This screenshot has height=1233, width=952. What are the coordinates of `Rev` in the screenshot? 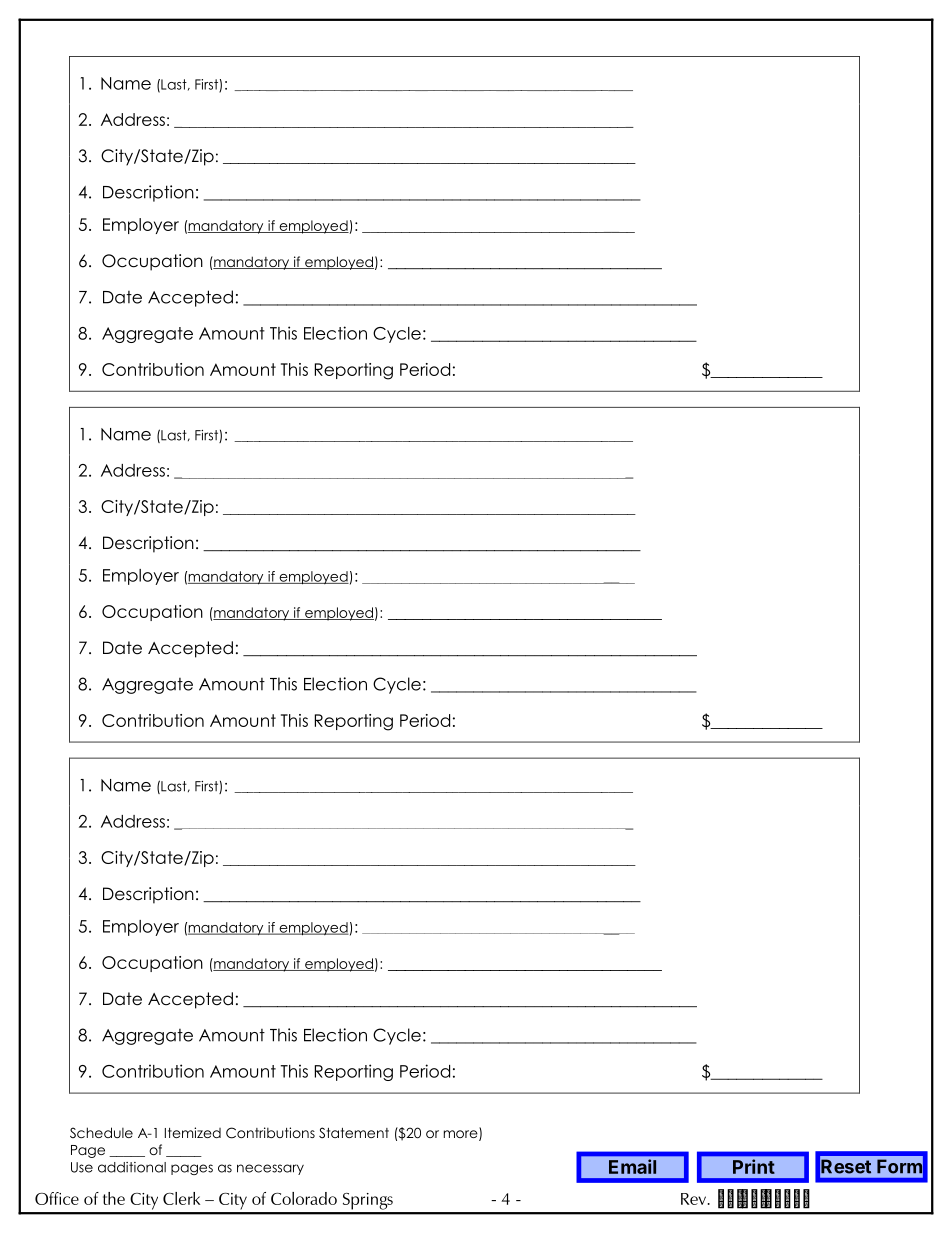 It's located at (695, 1199).
